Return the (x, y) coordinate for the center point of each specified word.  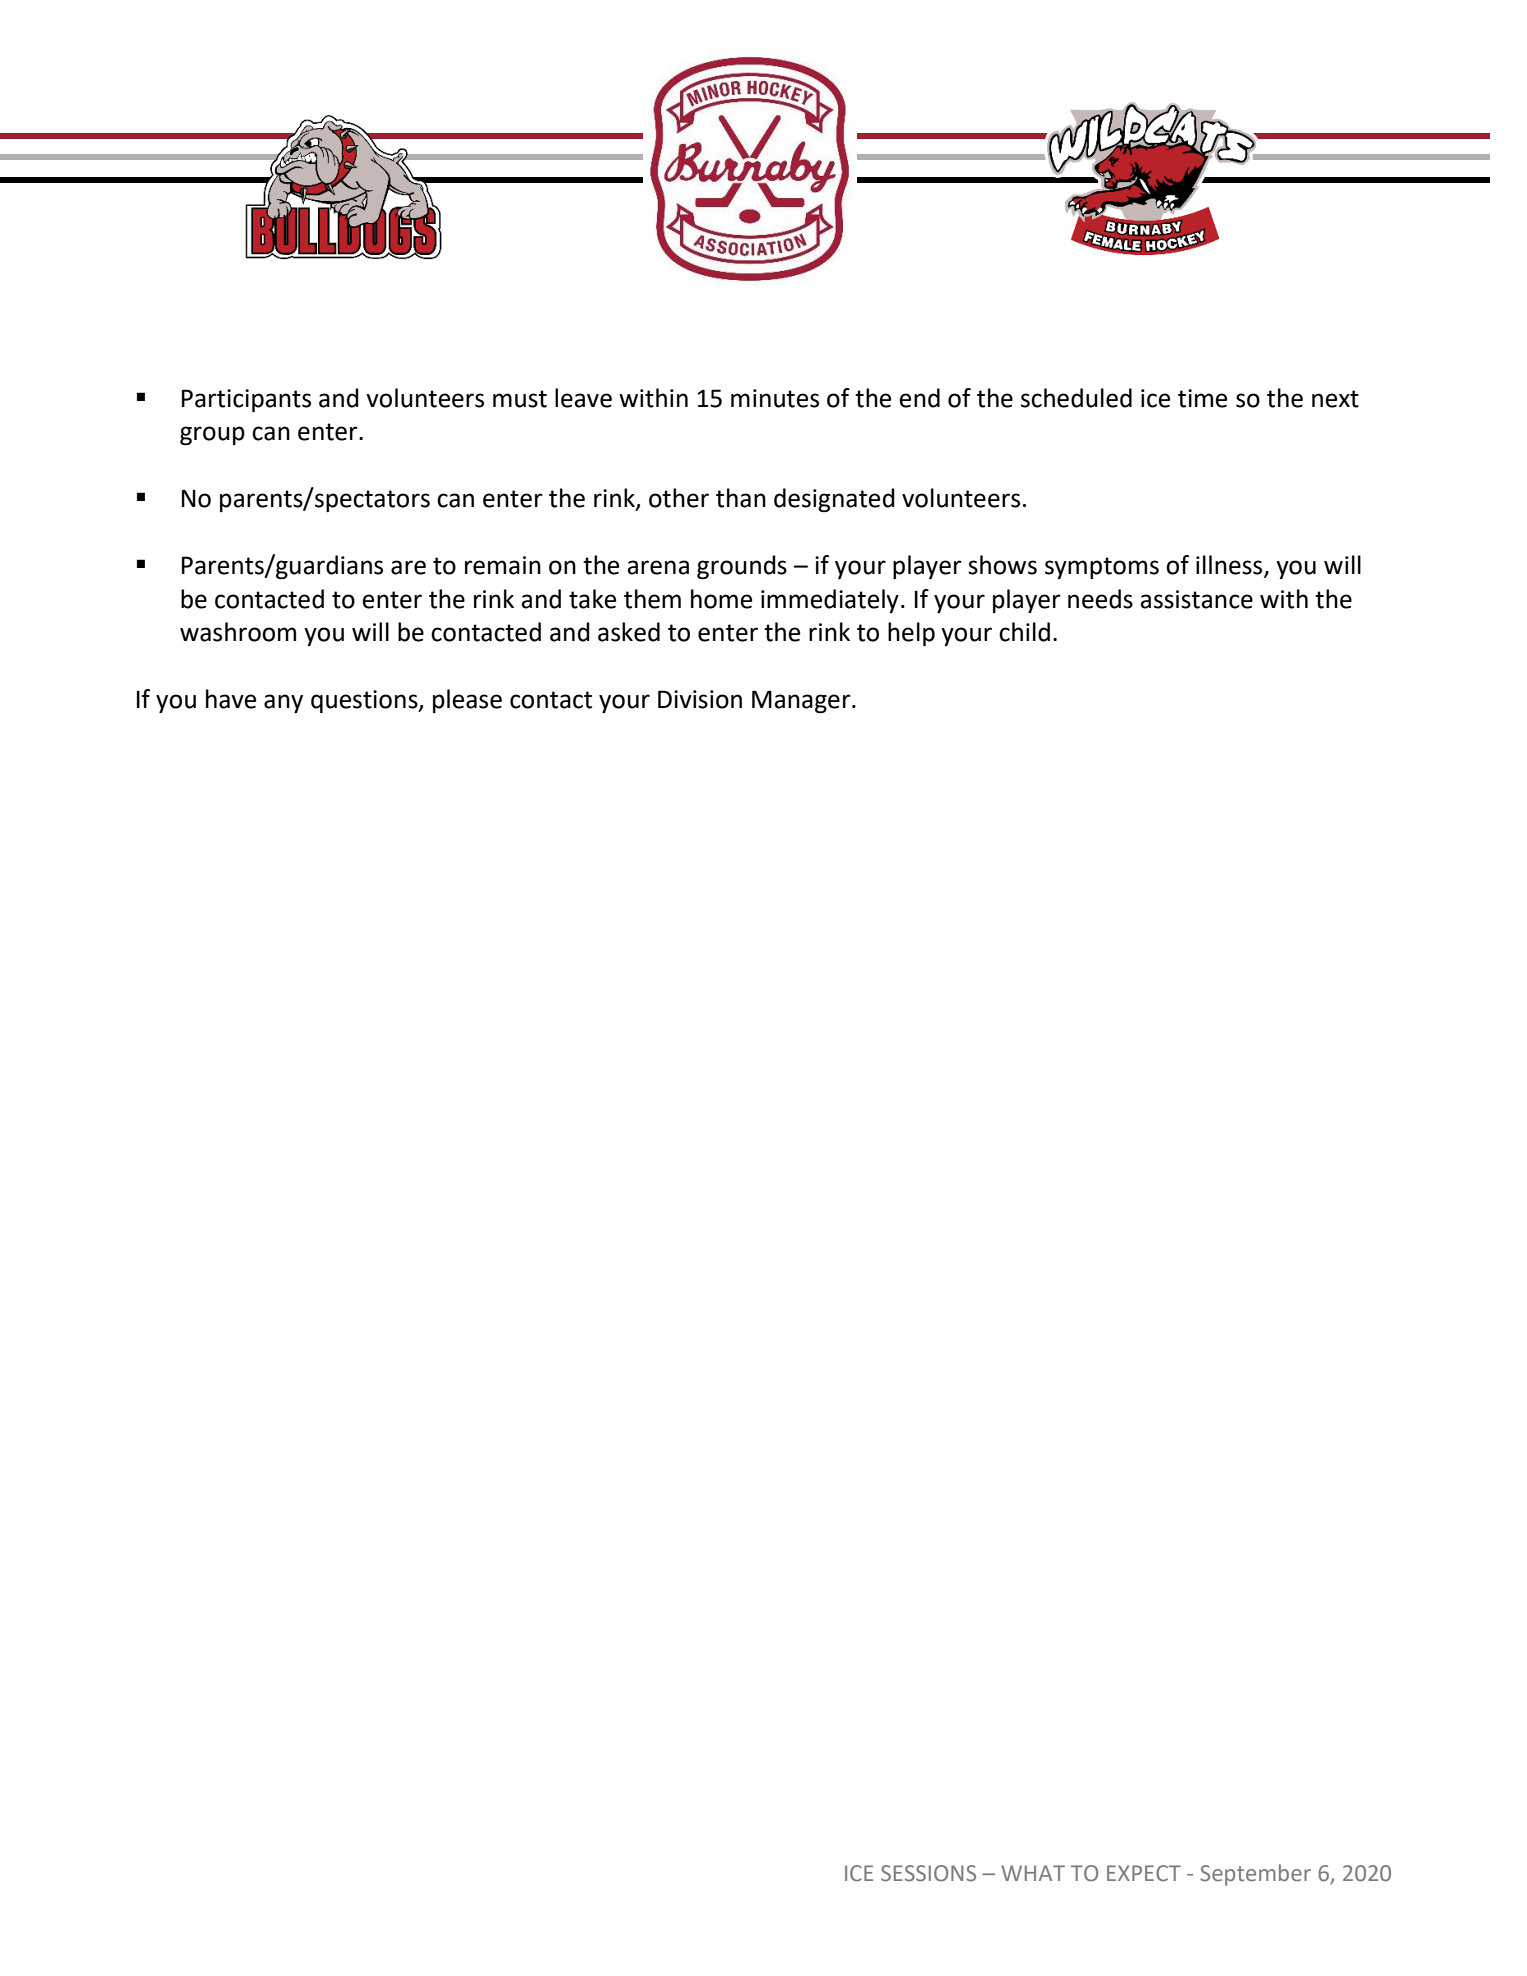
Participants (246, 400)
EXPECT (1144, 1873)
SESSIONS (928, 1873)
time (1202, 398)
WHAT (1033, 1873)
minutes (775, 398)
